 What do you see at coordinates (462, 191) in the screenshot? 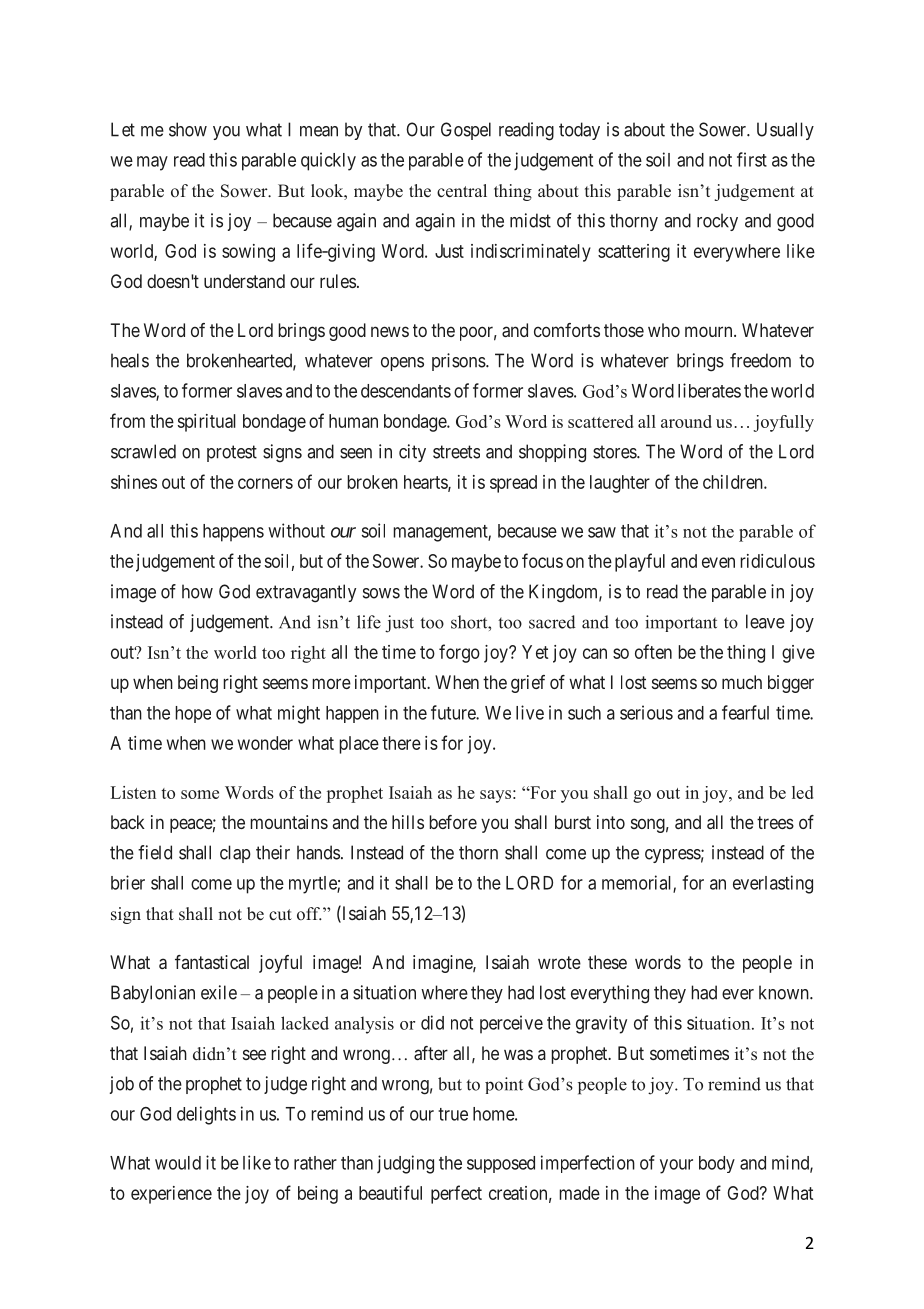
I see `central` at bounding box center [462, 191].
